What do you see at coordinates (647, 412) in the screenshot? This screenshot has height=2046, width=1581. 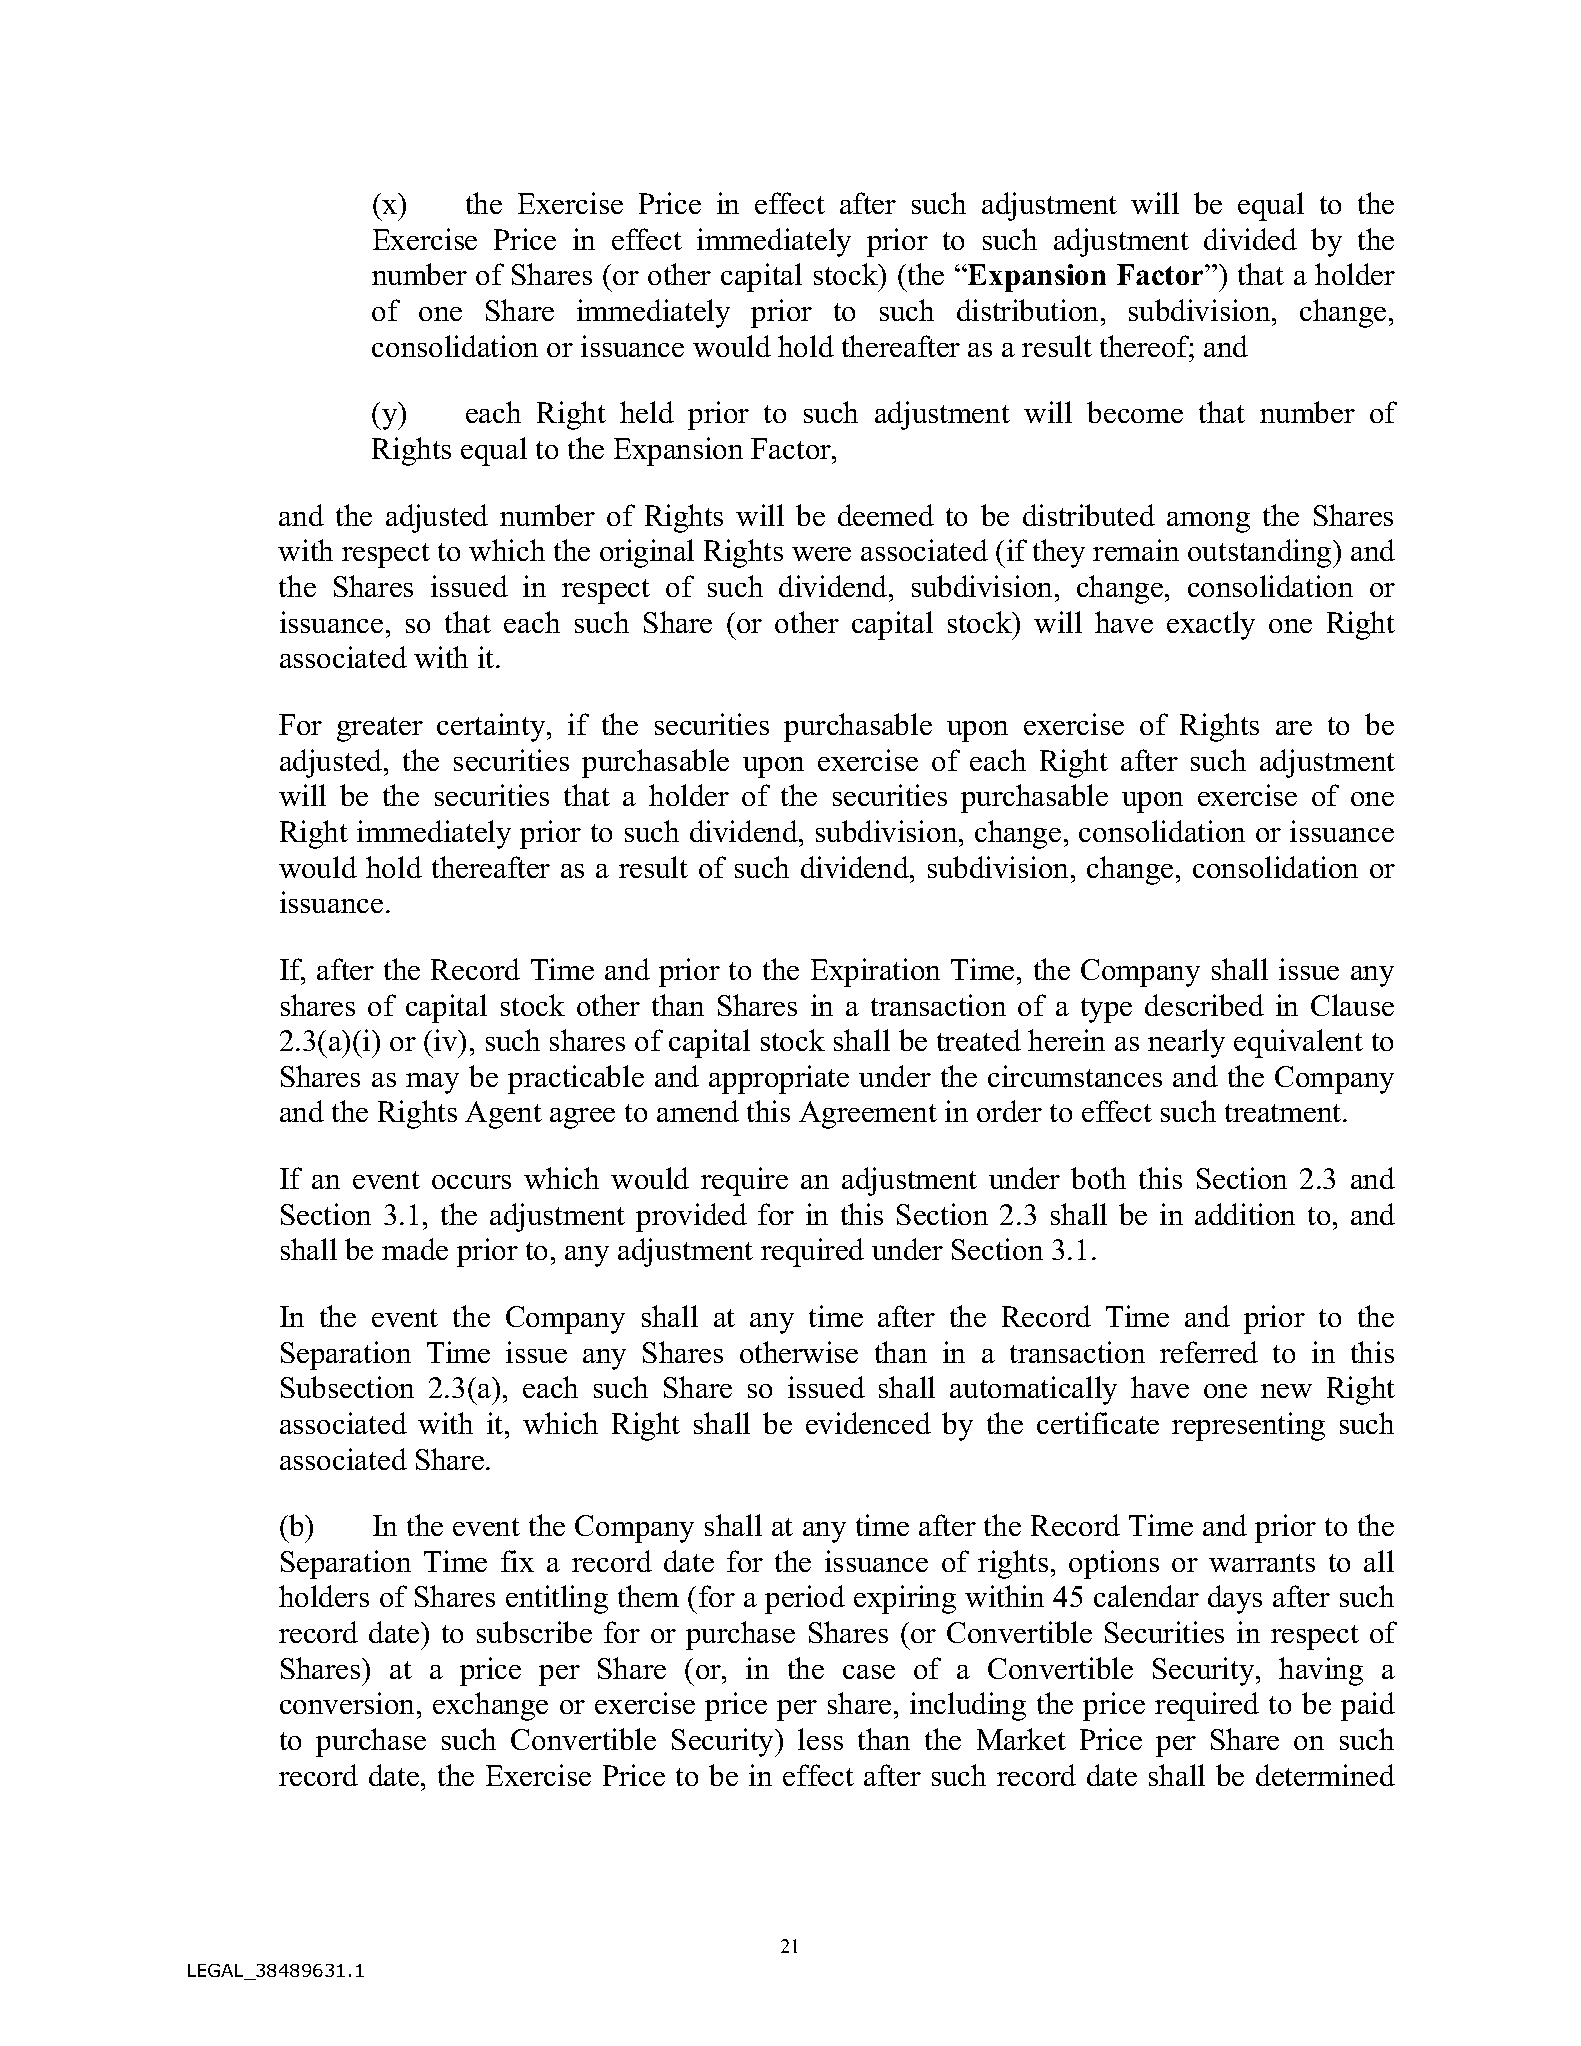 I see `held` at bounding box center [647, 412].
